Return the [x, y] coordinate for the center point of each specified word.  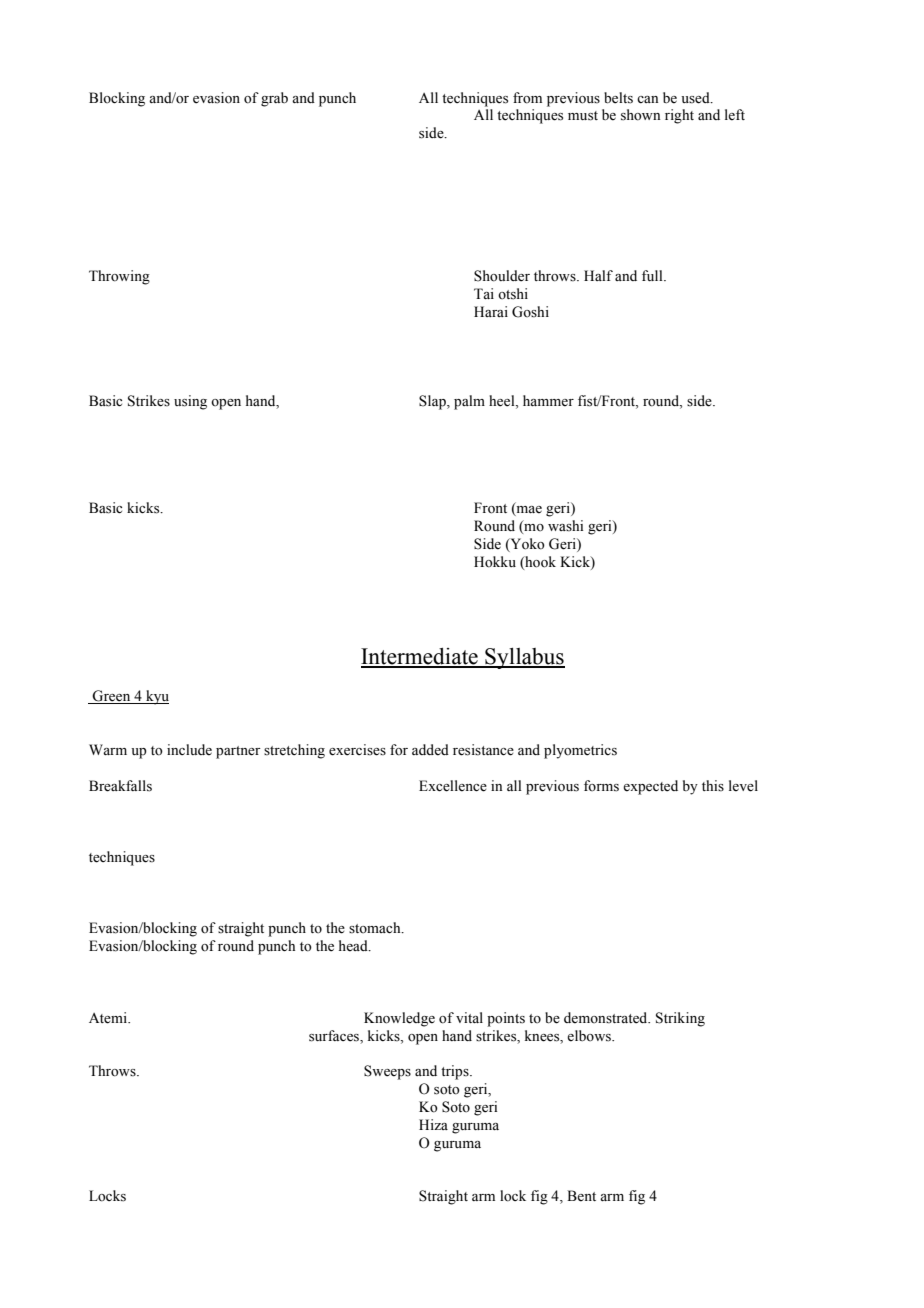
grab [274, 99]
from [527, 98]
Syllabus [524, 658]
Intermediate [420, 657]
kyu [156, 697]
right [679, 116]
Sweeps [387, 1072]
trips [456, 1072]
